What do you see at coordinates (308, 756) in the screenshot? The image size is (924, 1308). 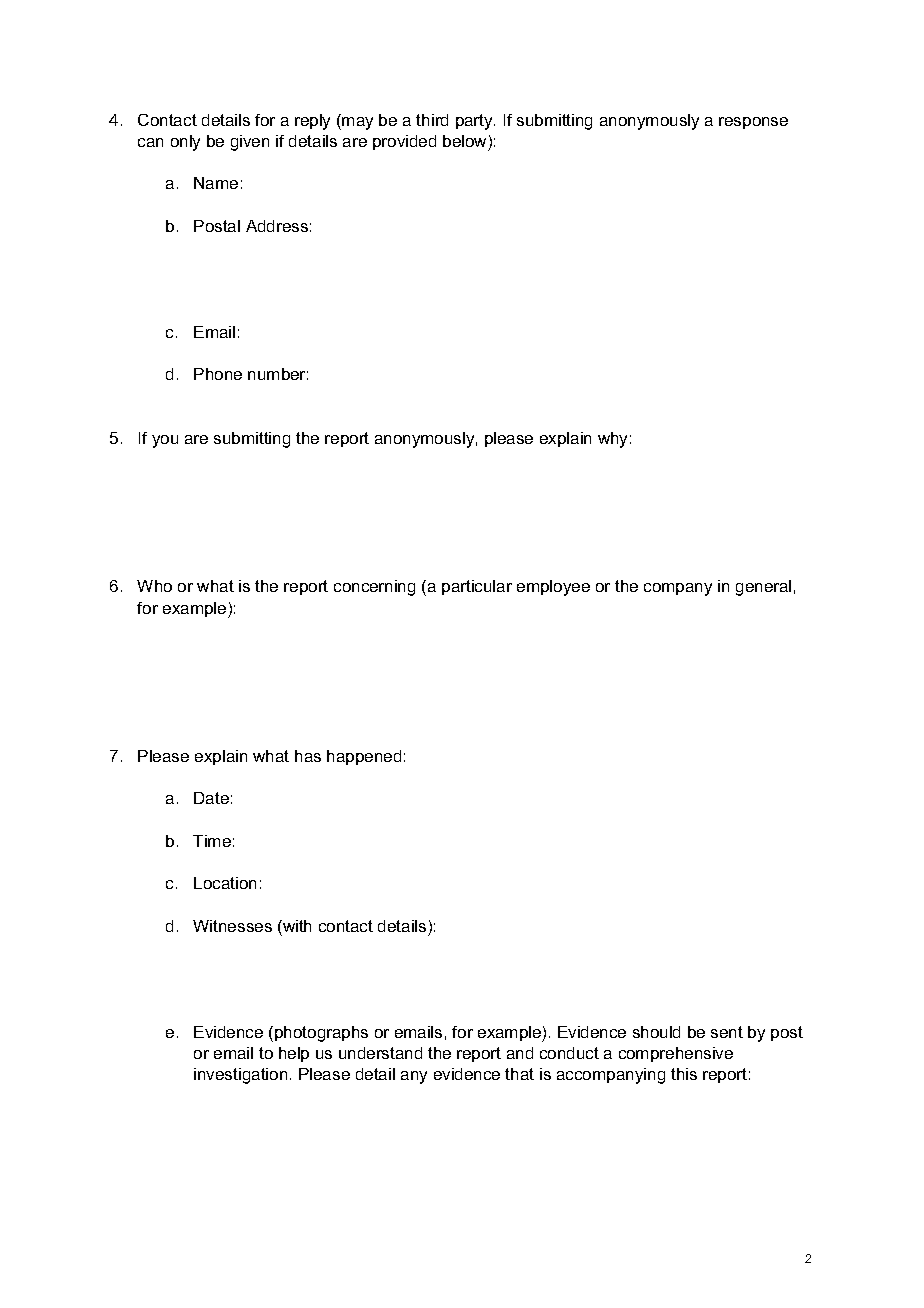 I see `has` at bounding box center [308, 756].
